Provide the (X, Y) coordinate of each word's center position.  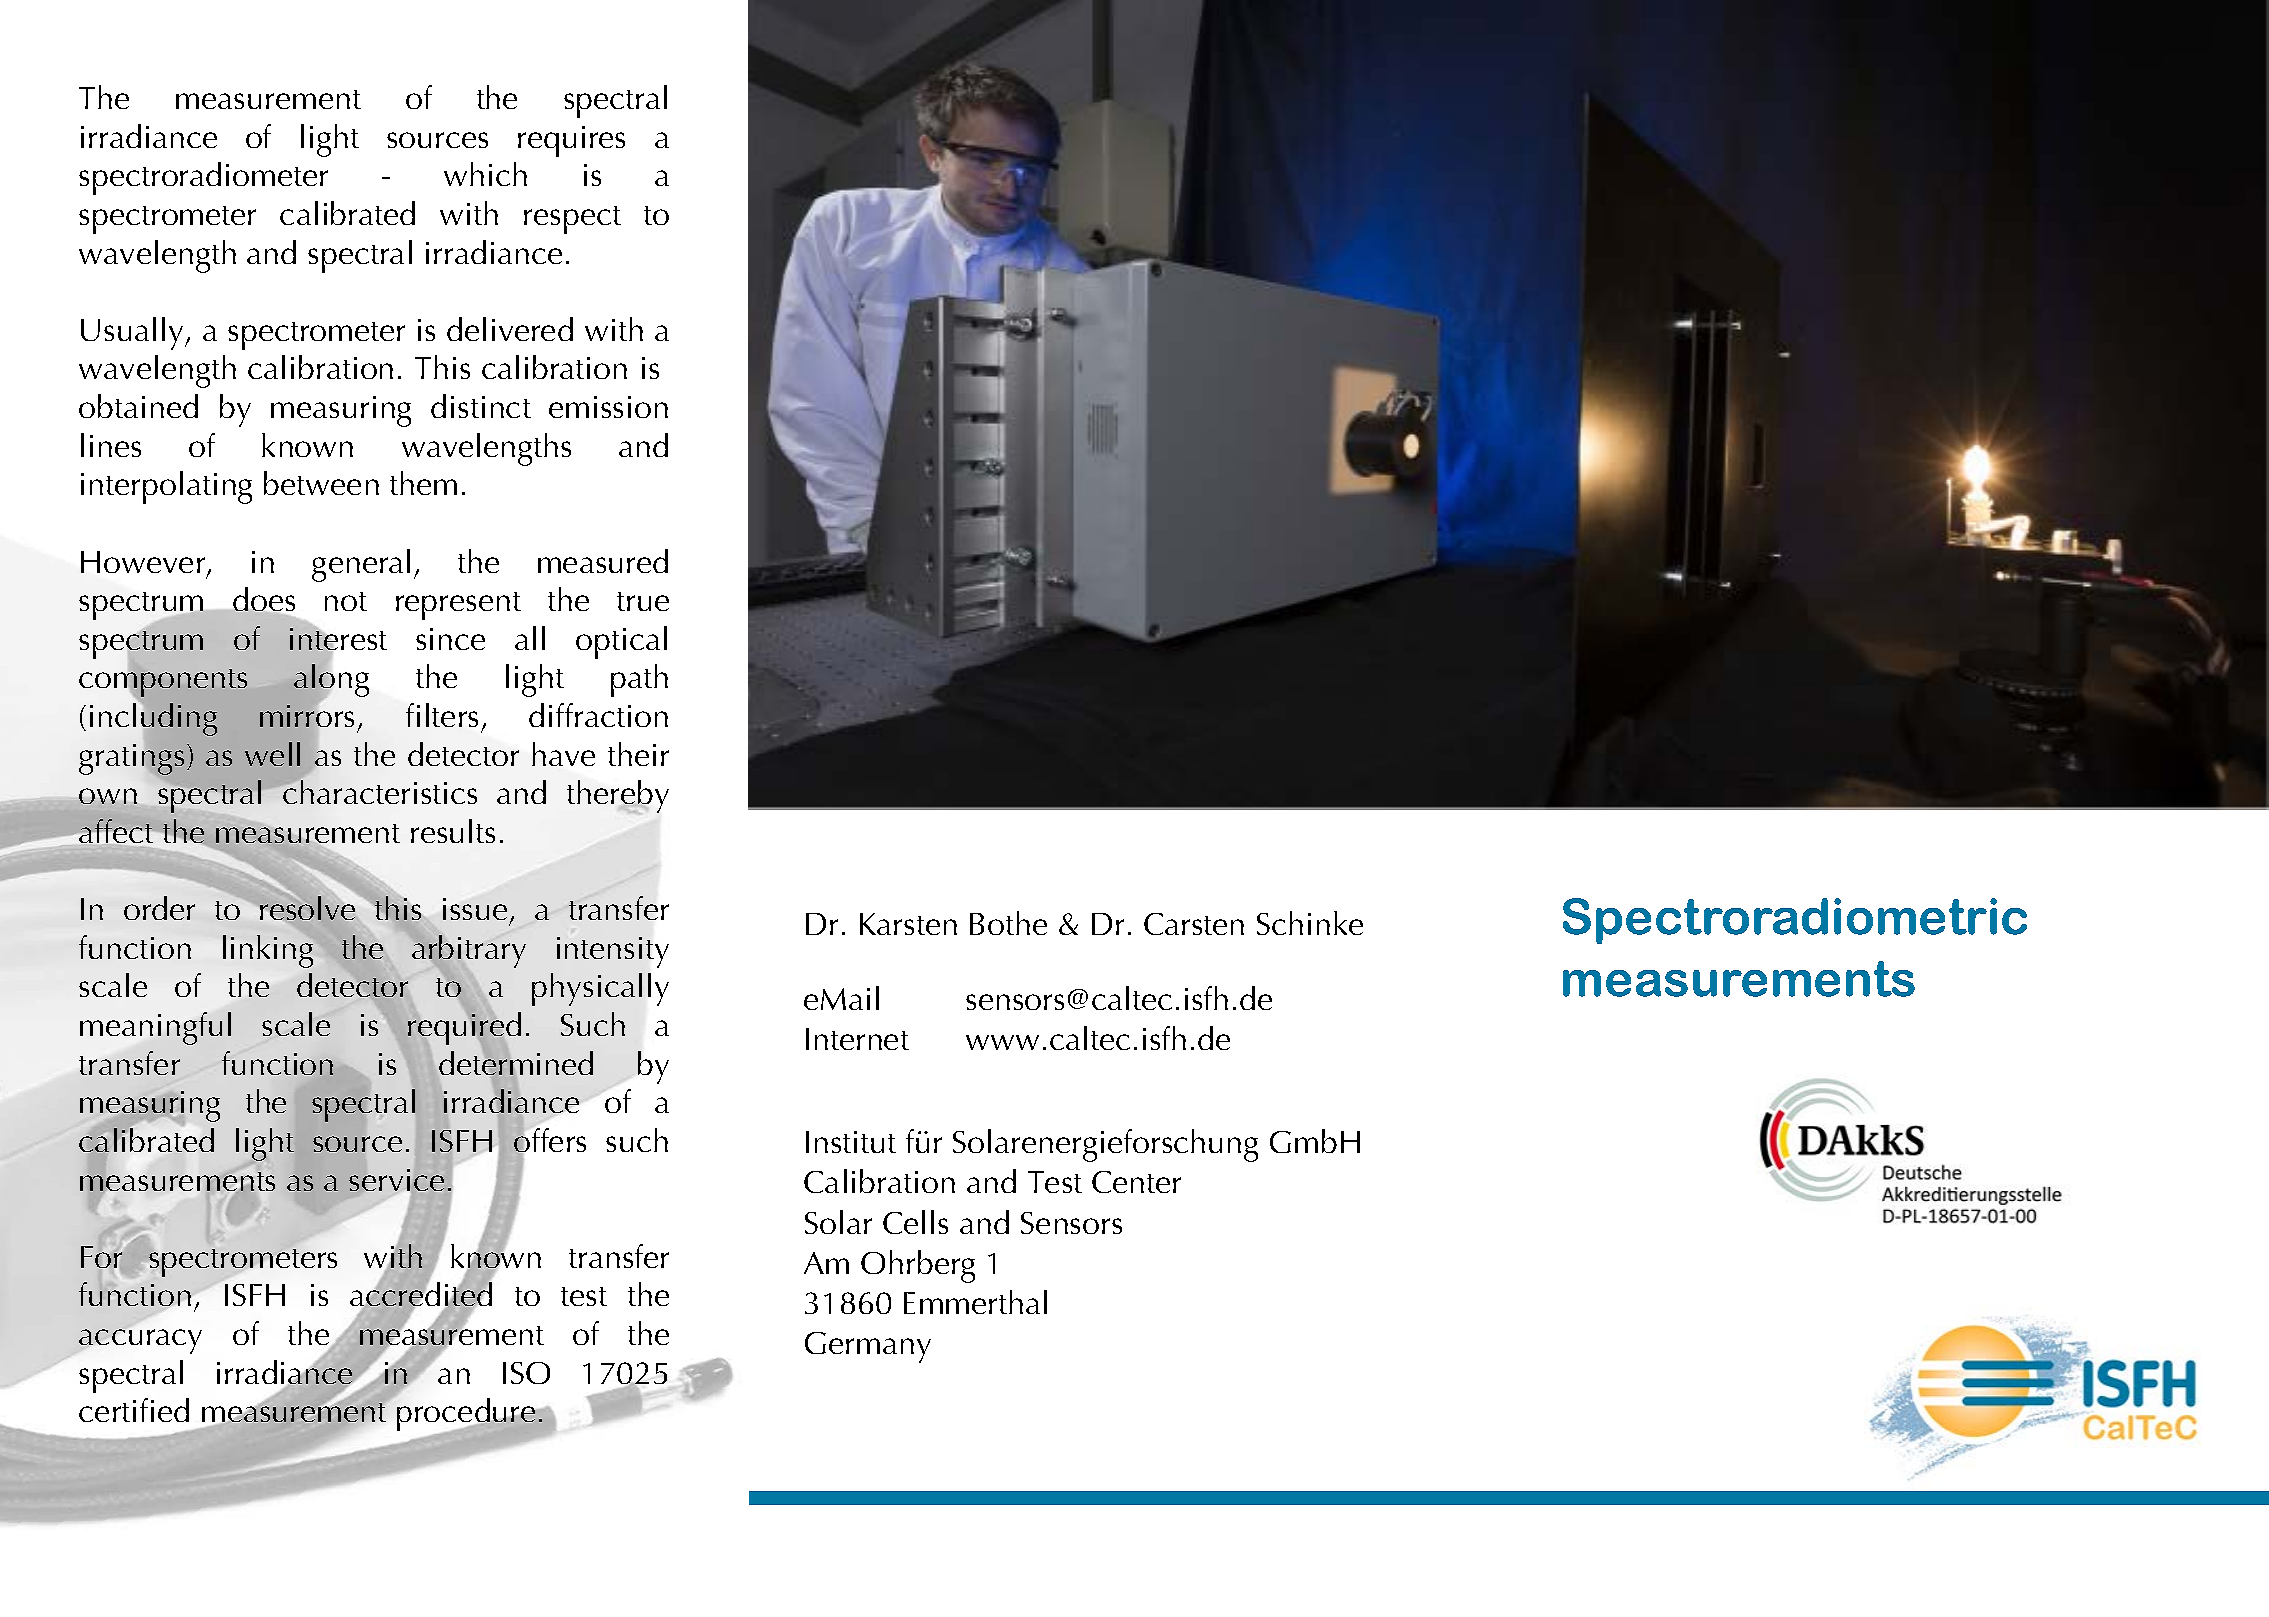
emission (608, 407)
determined (516, 1063)
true (643, 601)
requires (571, 141)
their (638, 754)
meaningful (155, 1028)
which (485, 174)
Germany (868, 1347)
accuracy (140, 1339)
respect (572, 220)
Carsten (1194, 924)
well (272, 754)
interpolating (166, 487)
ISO (526, 1373)
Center (1136, 1182)
